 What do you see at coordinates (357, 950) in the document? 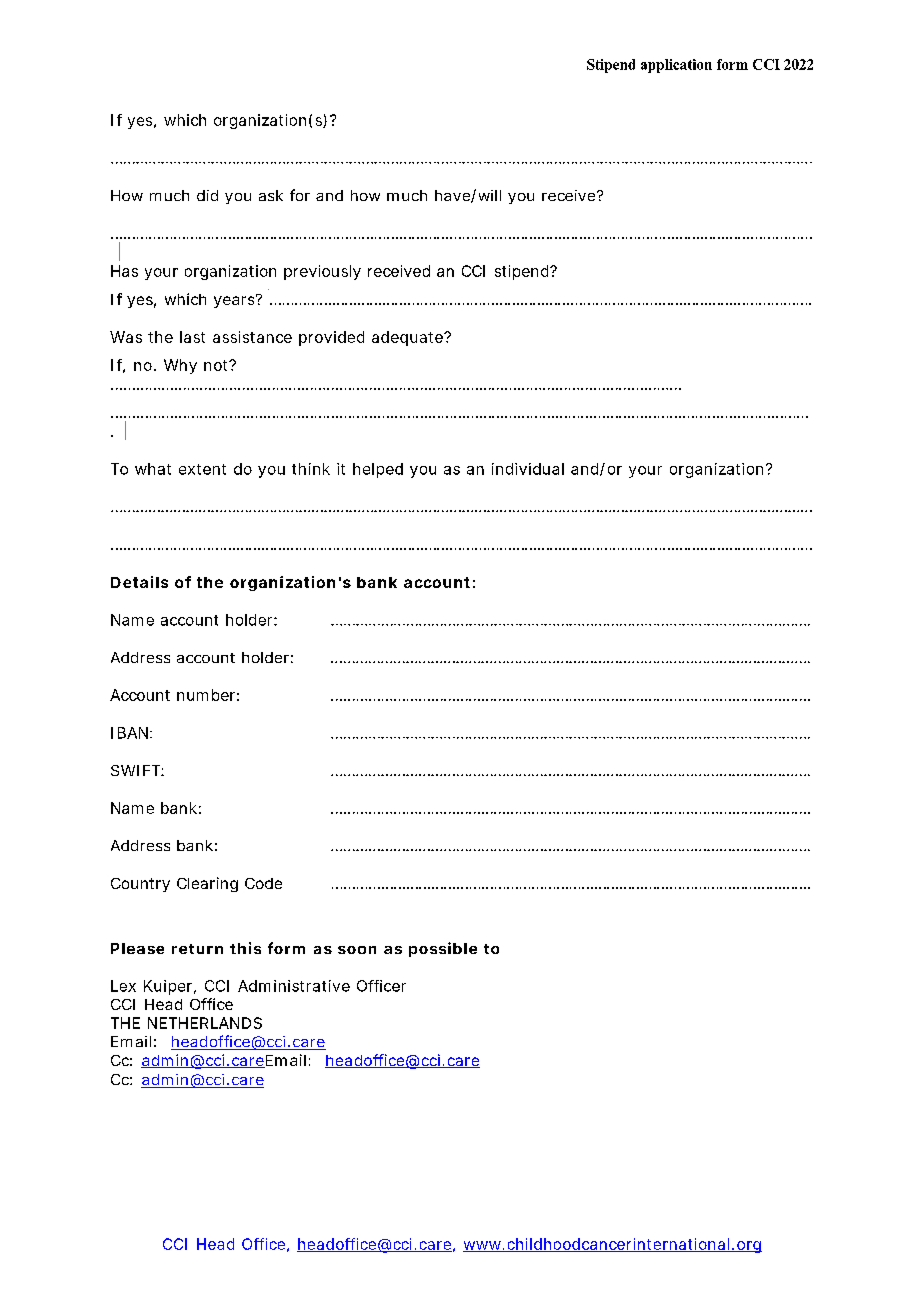
I see `soon` at bounding box center [357, 950].
